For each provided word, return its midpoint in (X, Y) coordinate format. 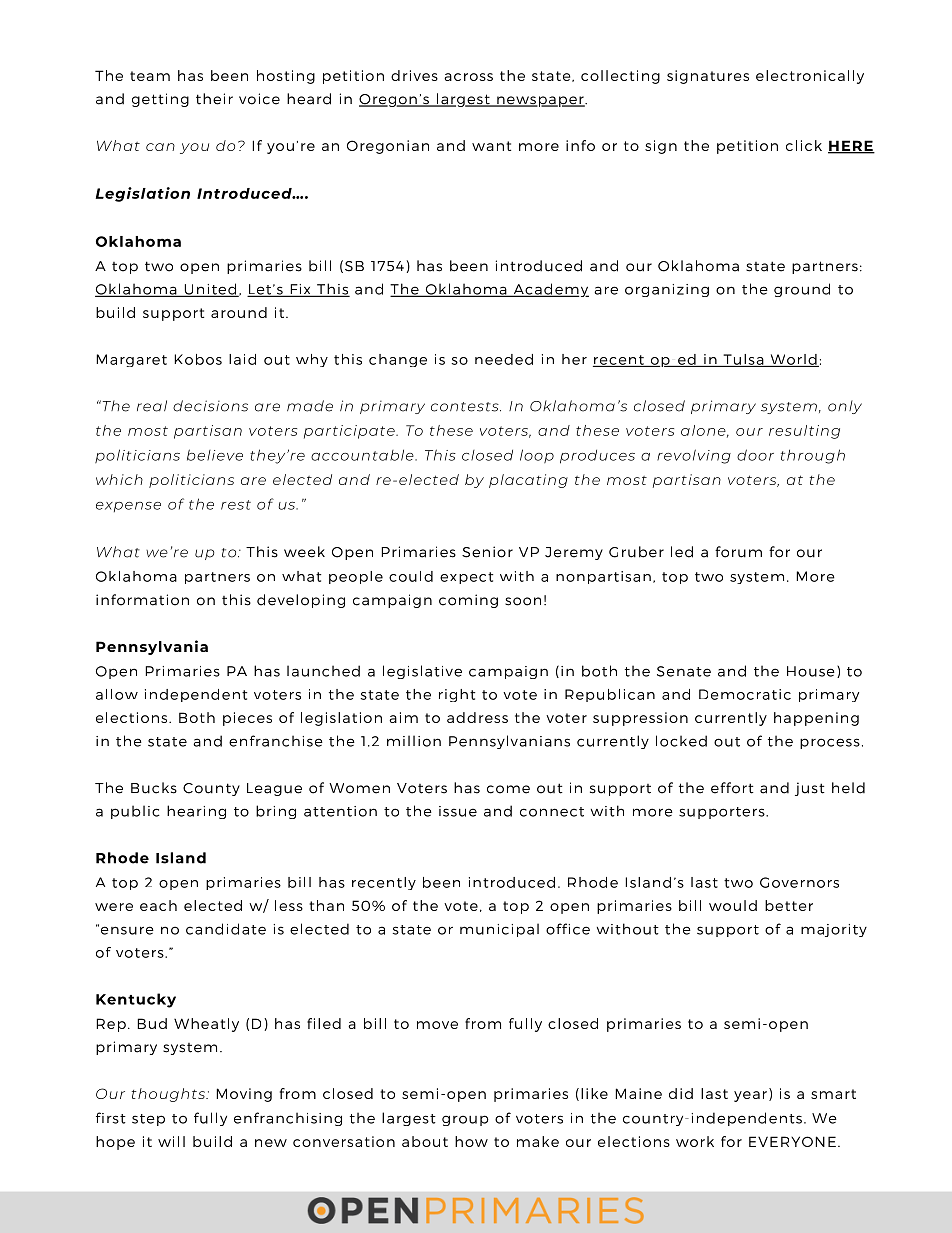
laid (242, 359)
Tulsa (743, 360)
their (214, 99)
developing (301, 601)
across (468, 77)
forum (738, 552)
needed (504, 359)
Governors (799, 882)
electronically (810, 77)
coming (468, 601)
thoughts (169, 1095)
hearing (196, 812)
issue (458, 811)
